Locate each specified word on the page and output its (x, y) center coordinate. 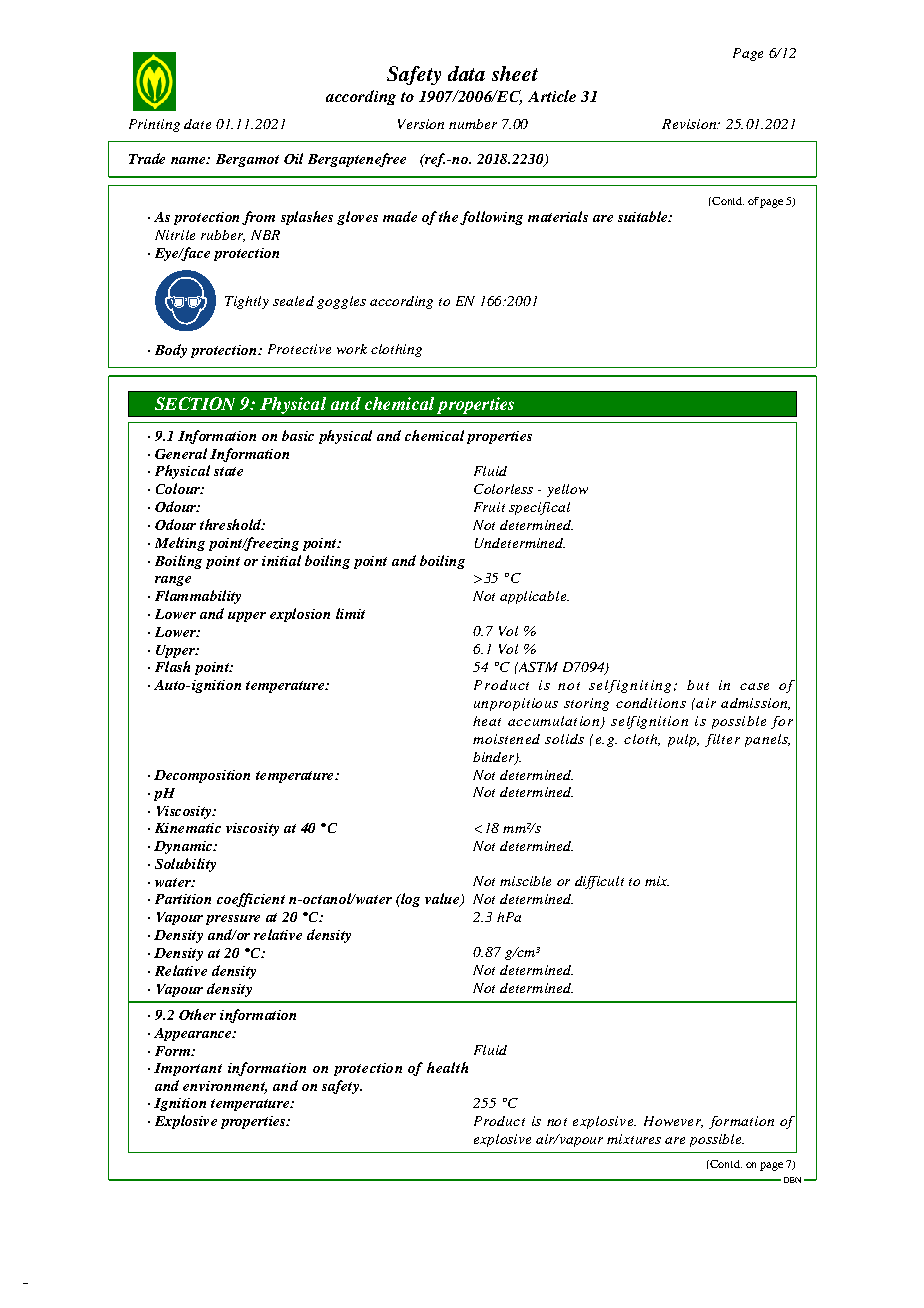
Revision (690, 124)
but (698, 685)
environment (225, 1087)
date (197, 124)
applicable (534, 597)
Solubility (185, 865)
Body (171, 351)
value (443, 900)
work (352, 349)
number (473, 124)
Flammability (198, 597)
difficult (599, 882)
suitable (644, 216)
